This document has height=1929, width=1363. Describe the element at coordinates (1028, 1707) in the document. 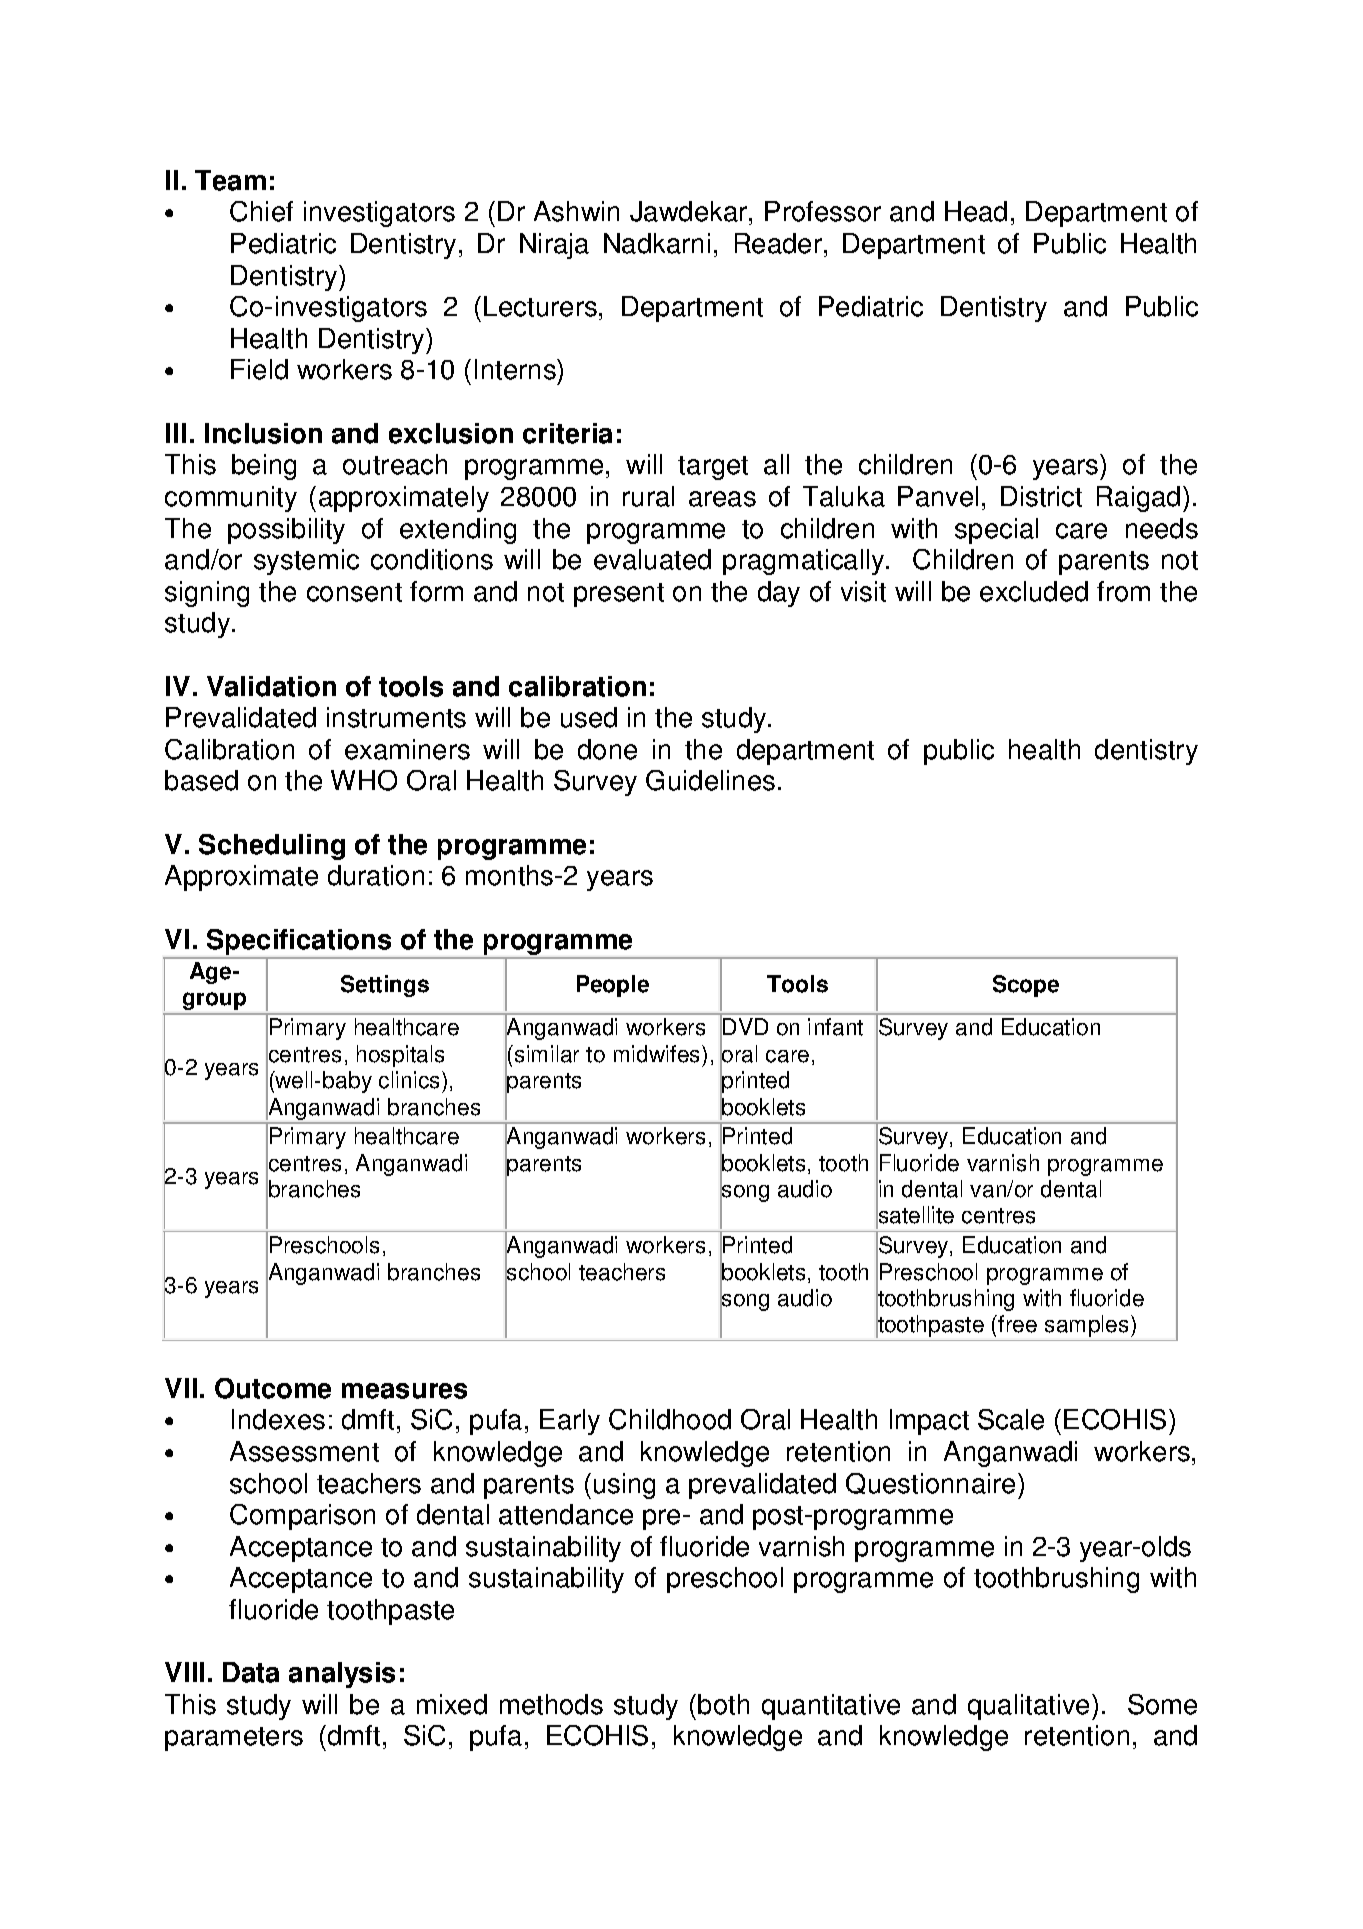

I see `qualitative` at that location.
